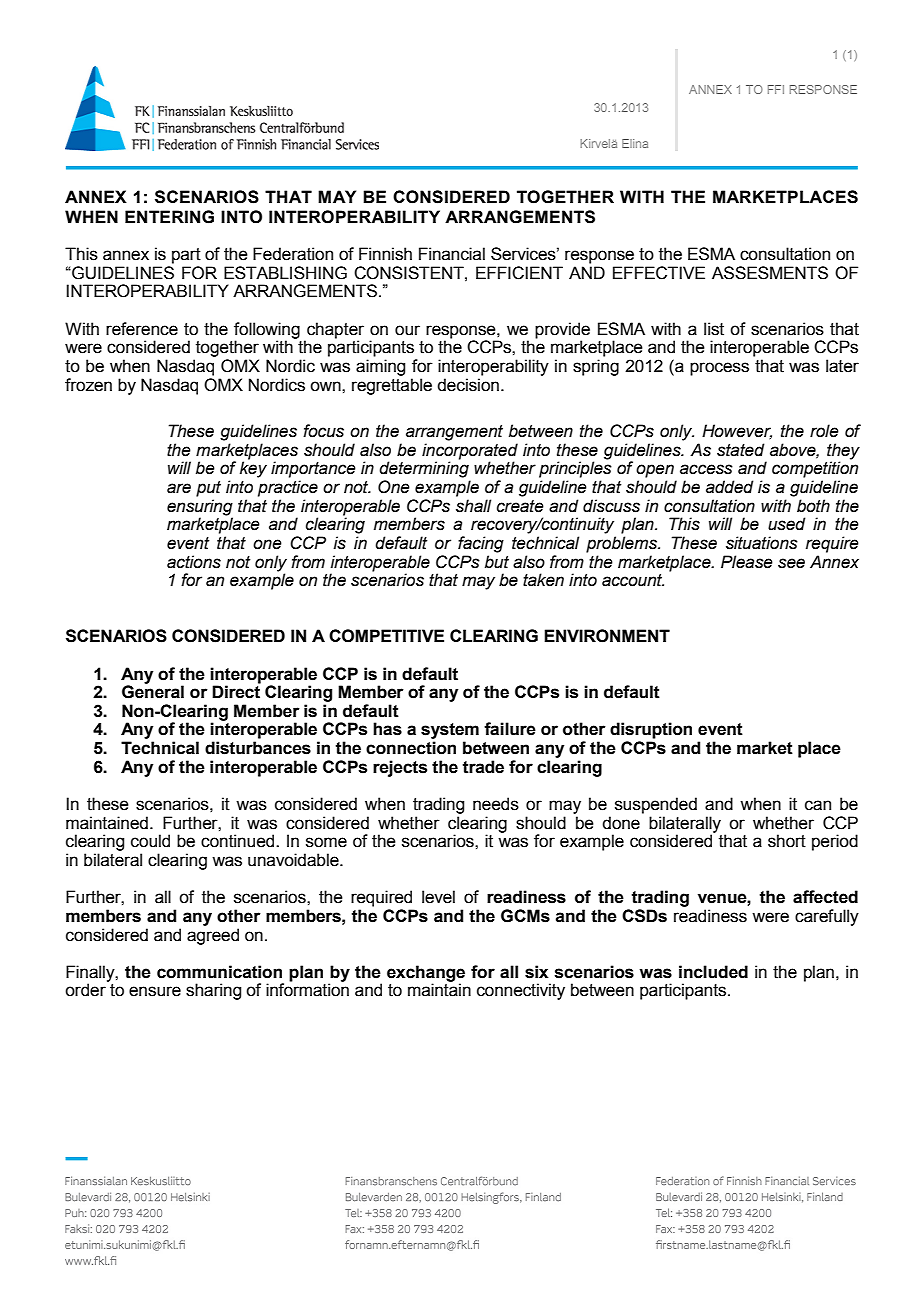 The width and height of the screenshot is (924, 1308). Describe the element at coordinates (635, 143) in the screenshot. I see `Elina` at that location.
